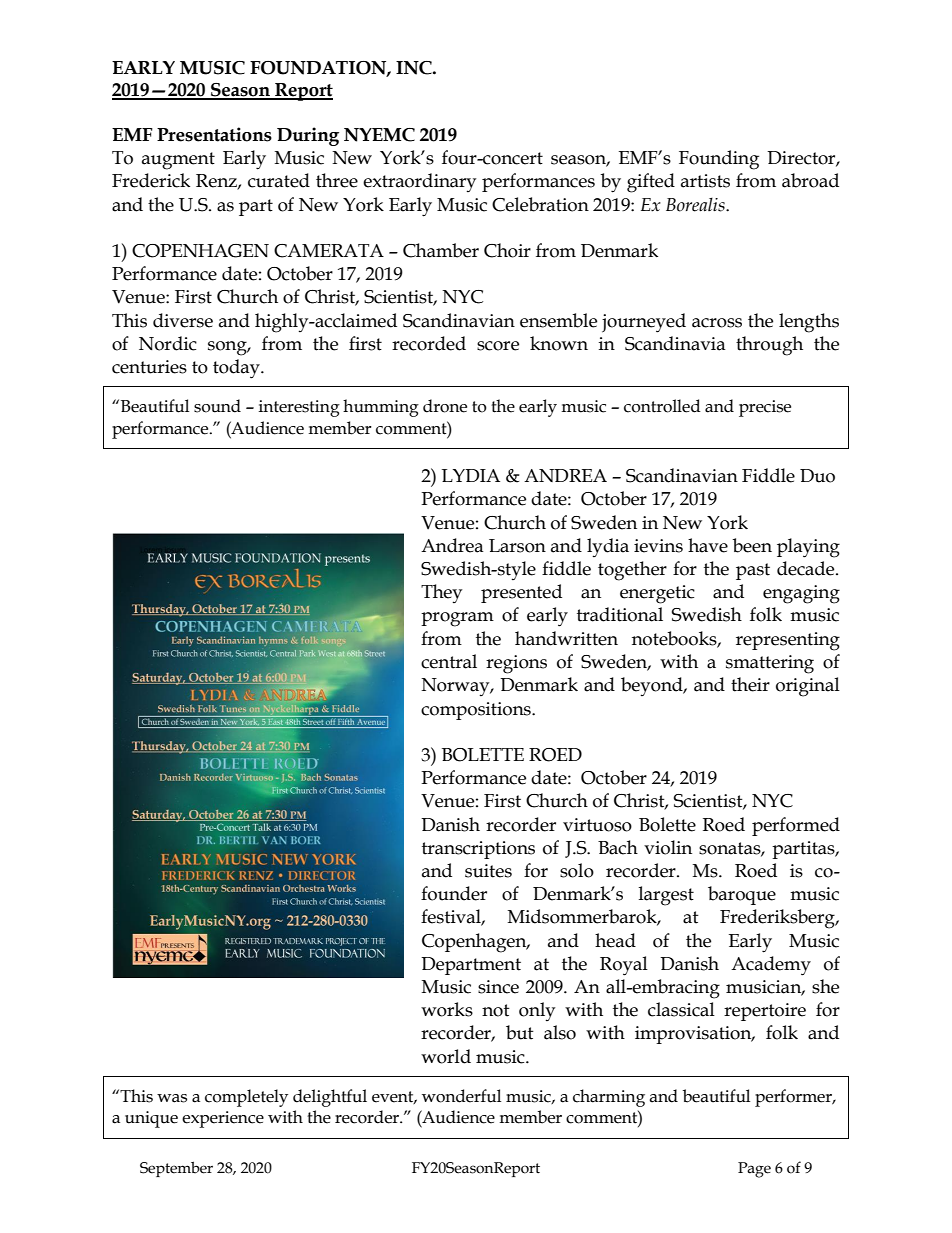  Describe the element at coordinates (223, 1119) in the screenshot. I see `experience` at that location.
